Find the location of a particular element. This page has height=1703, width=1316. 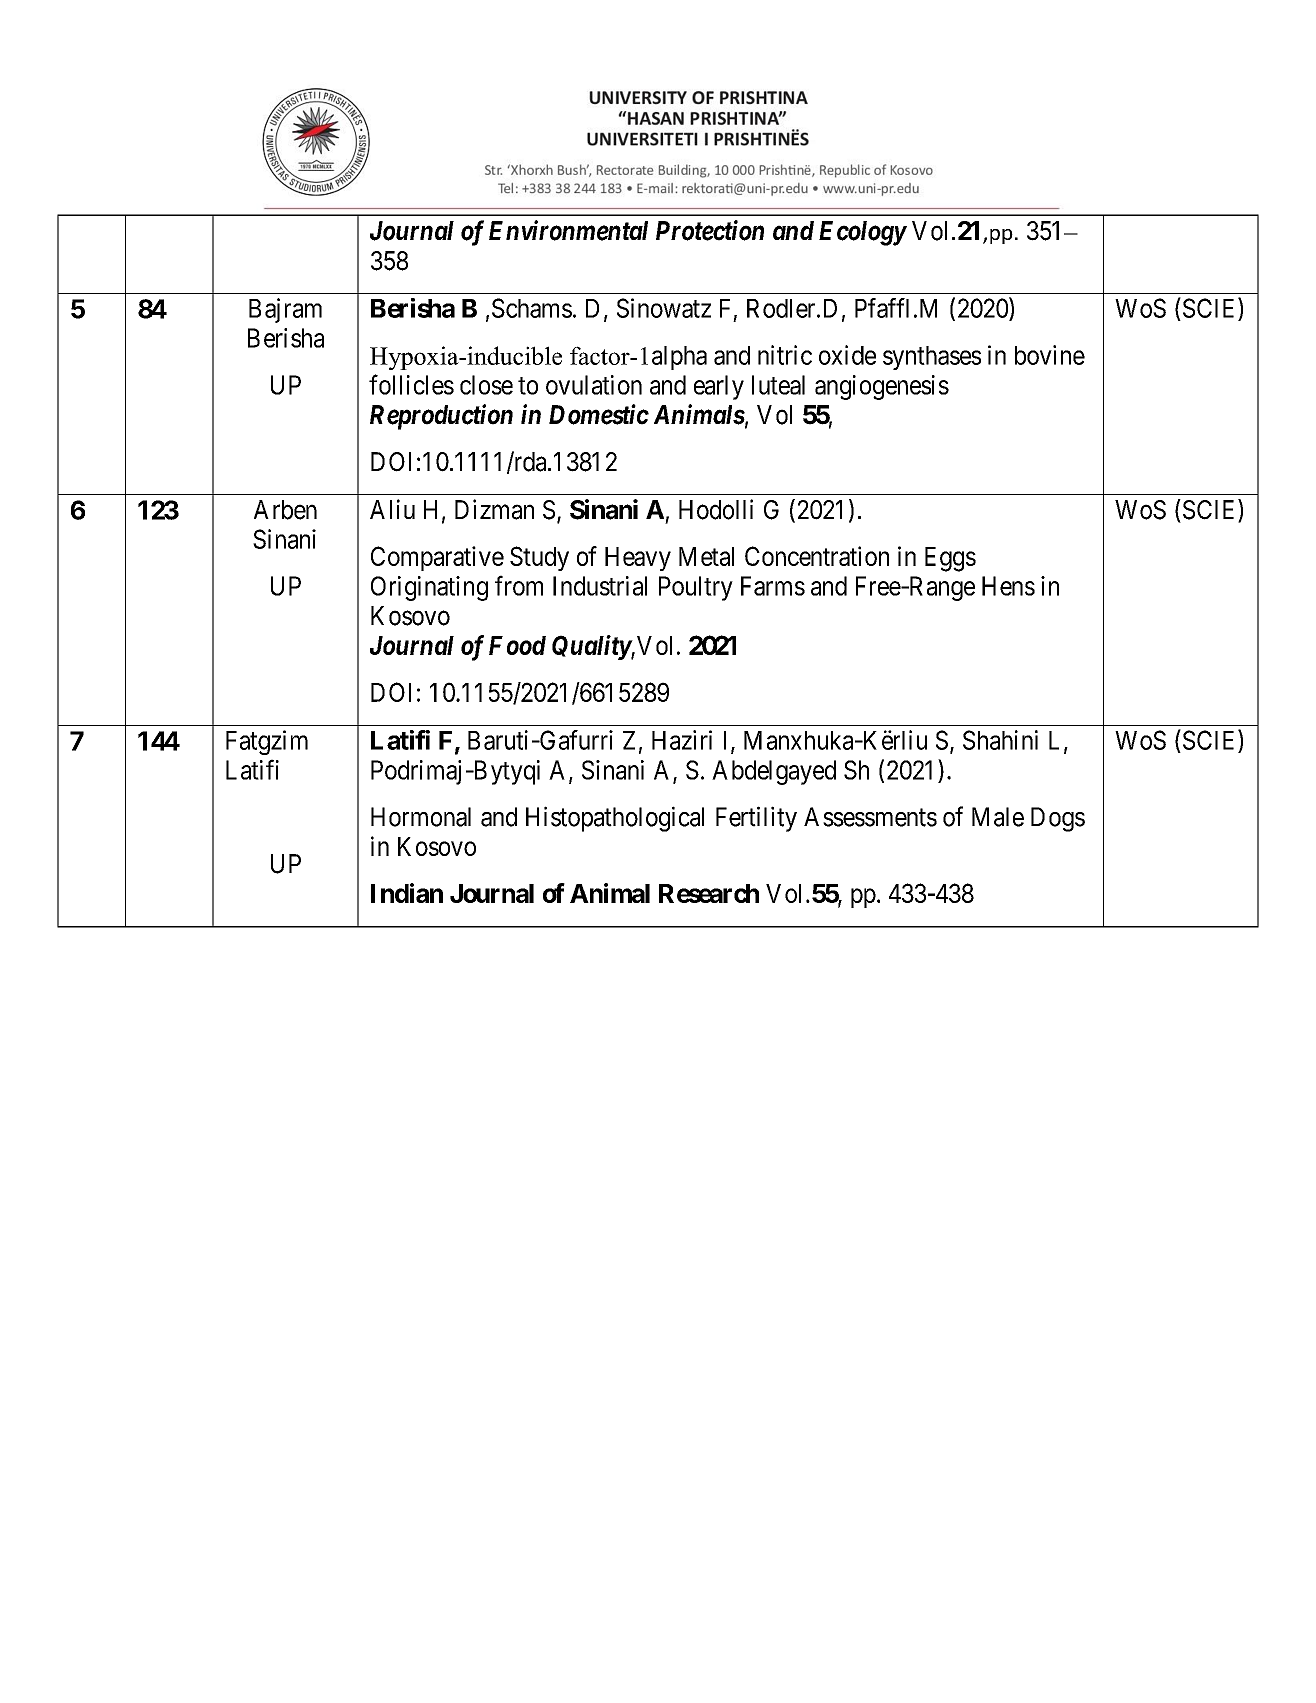

Reproduction is located at coordinates (441, 417).
